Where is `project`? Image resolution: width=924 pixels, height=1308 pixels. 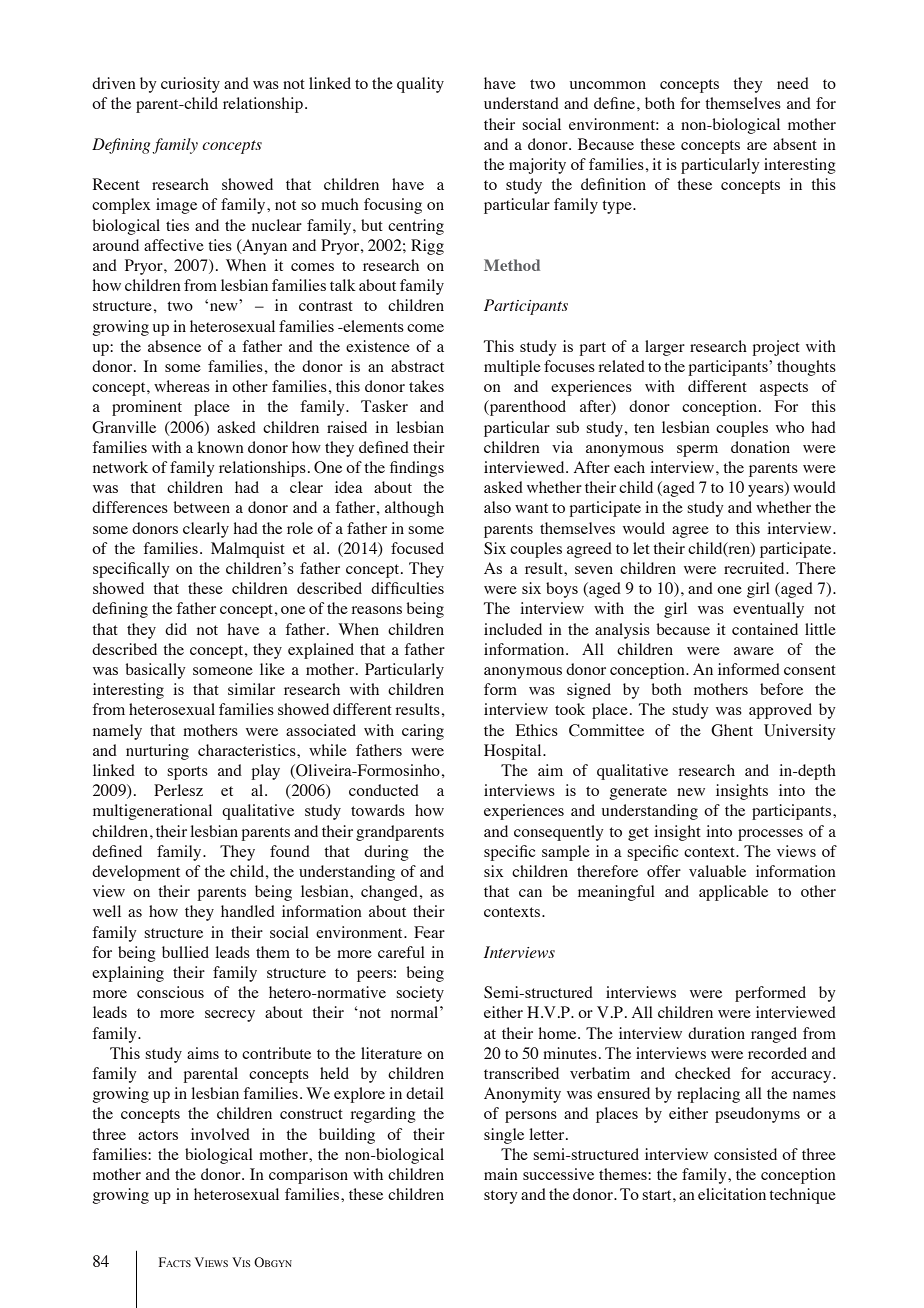 project is located at coordinates (776, 348).
